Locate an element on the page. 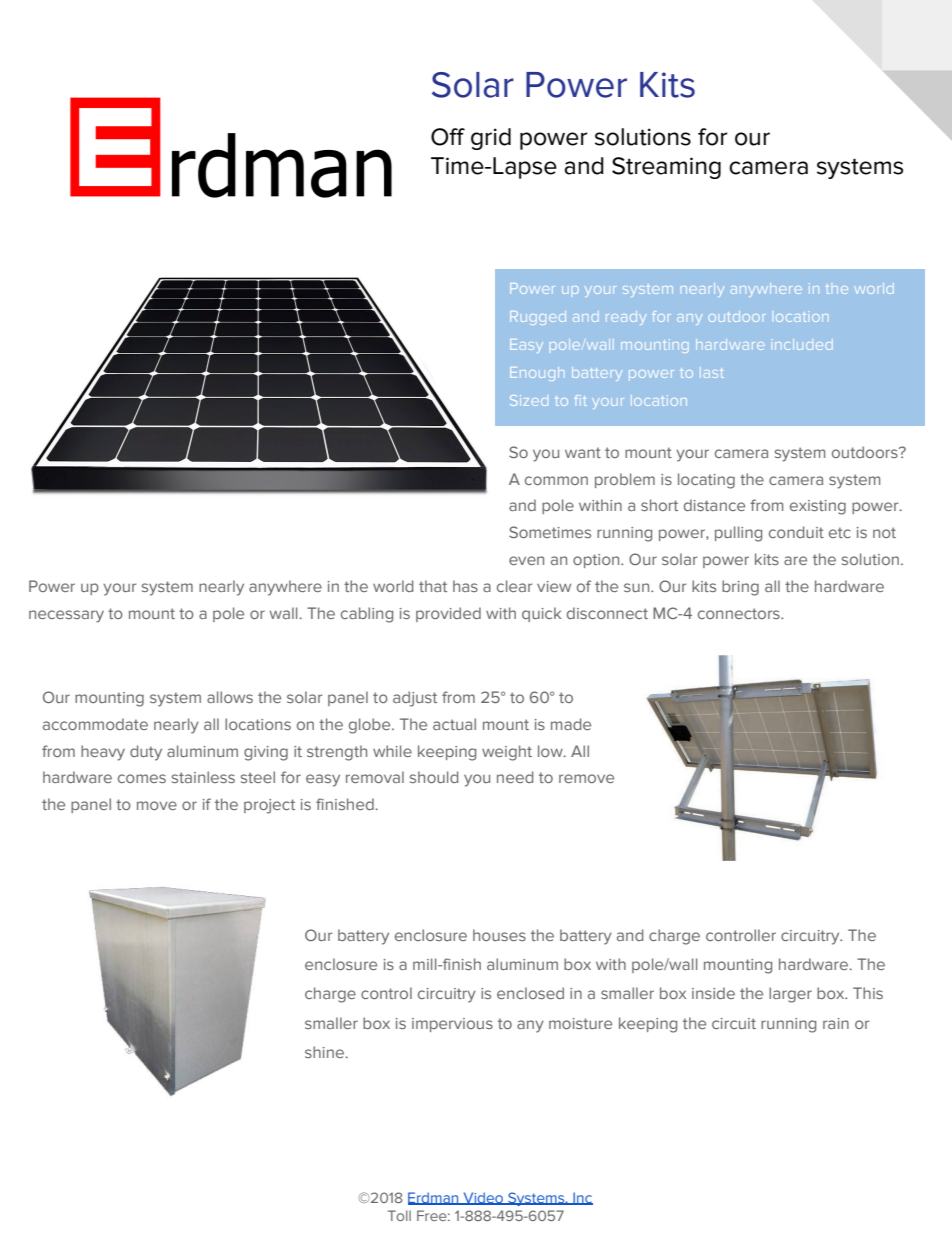  Toll is located at coordinates (399, 1215).
